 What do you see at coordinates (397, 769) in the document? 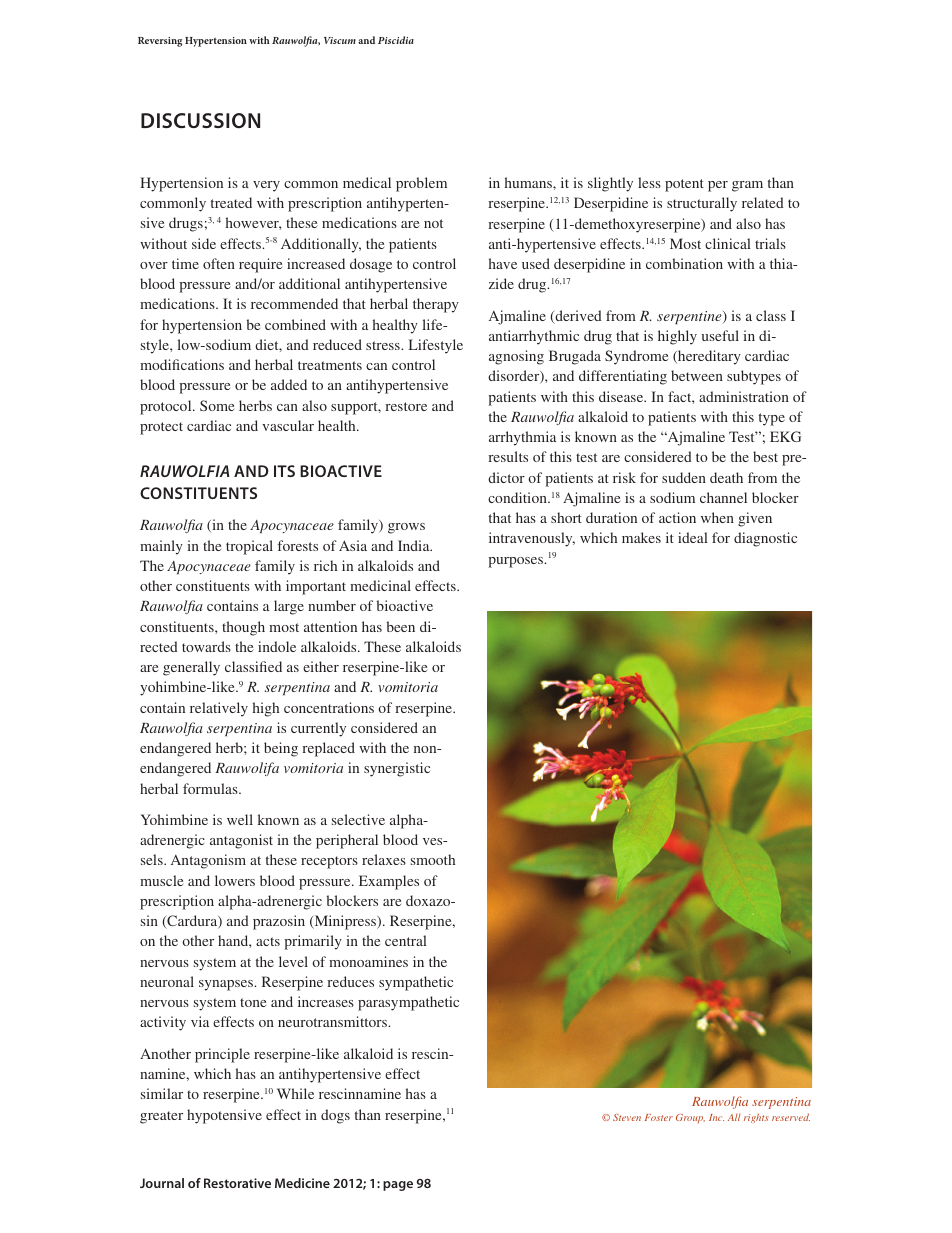
I see `synergistic` at bounding box center [397, 769].
